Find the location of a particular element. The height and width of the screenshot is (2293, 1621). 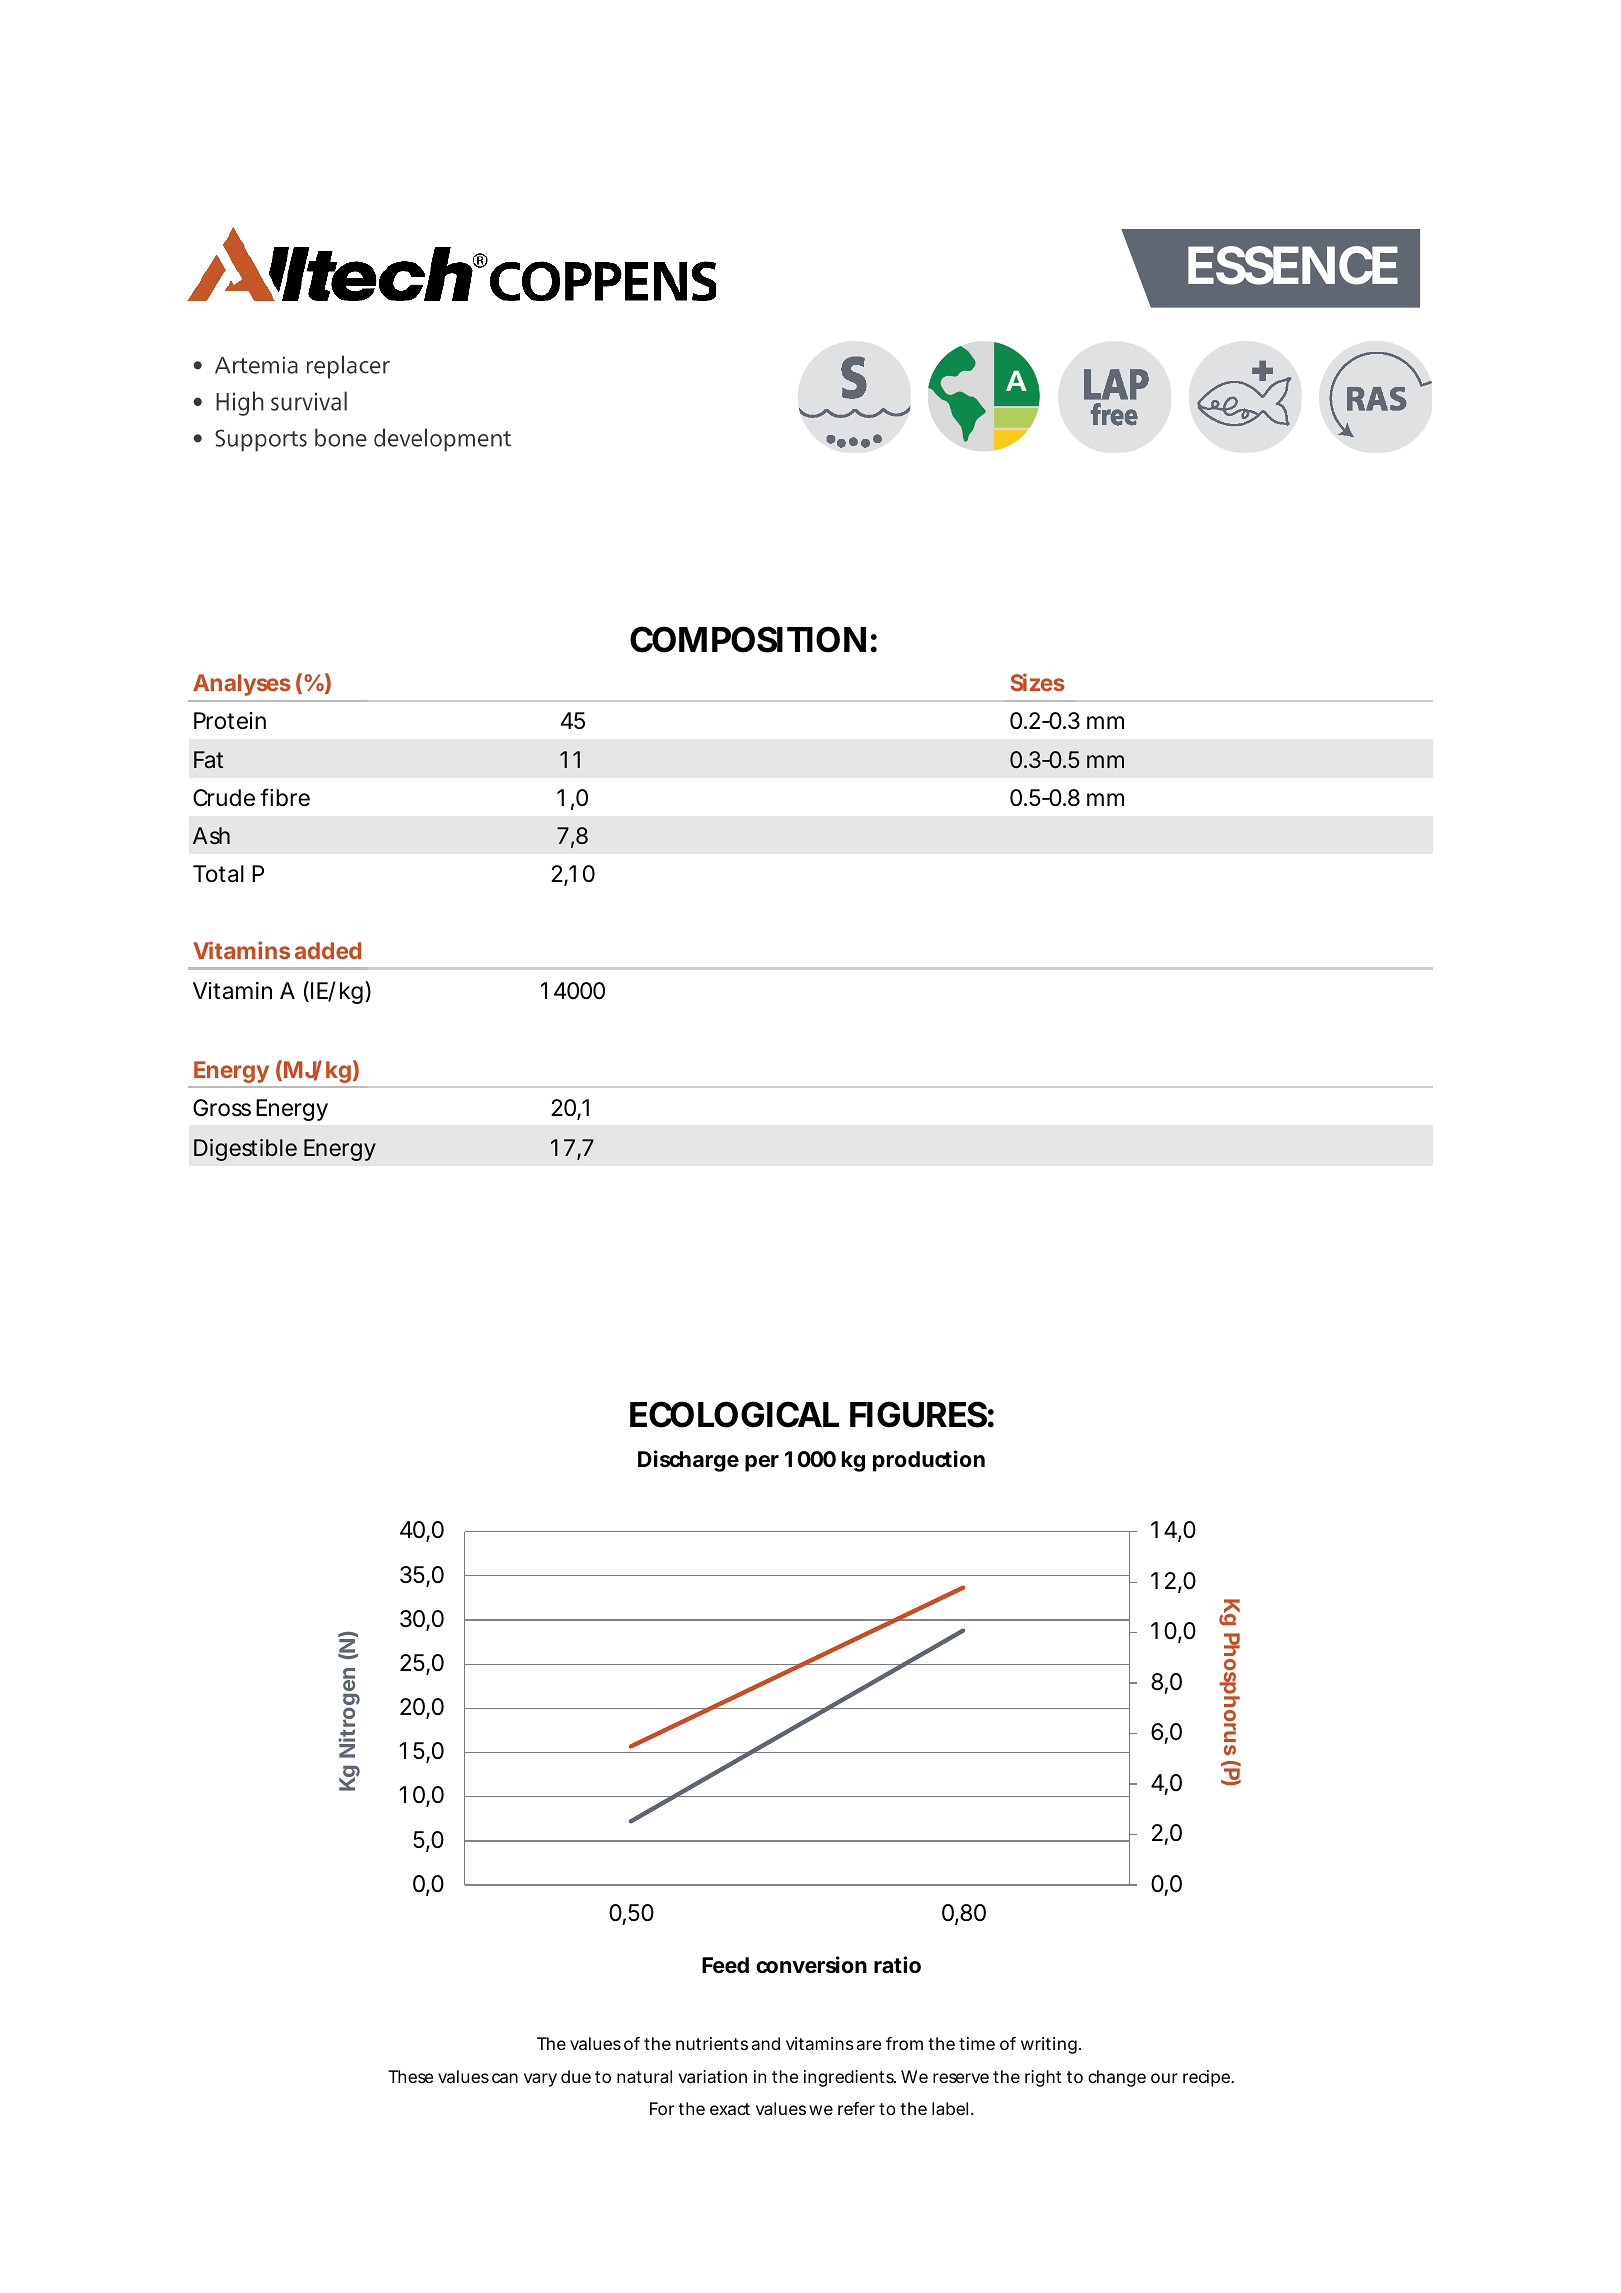

ECOLOGICAL is located at coordinates (734, 1414).
